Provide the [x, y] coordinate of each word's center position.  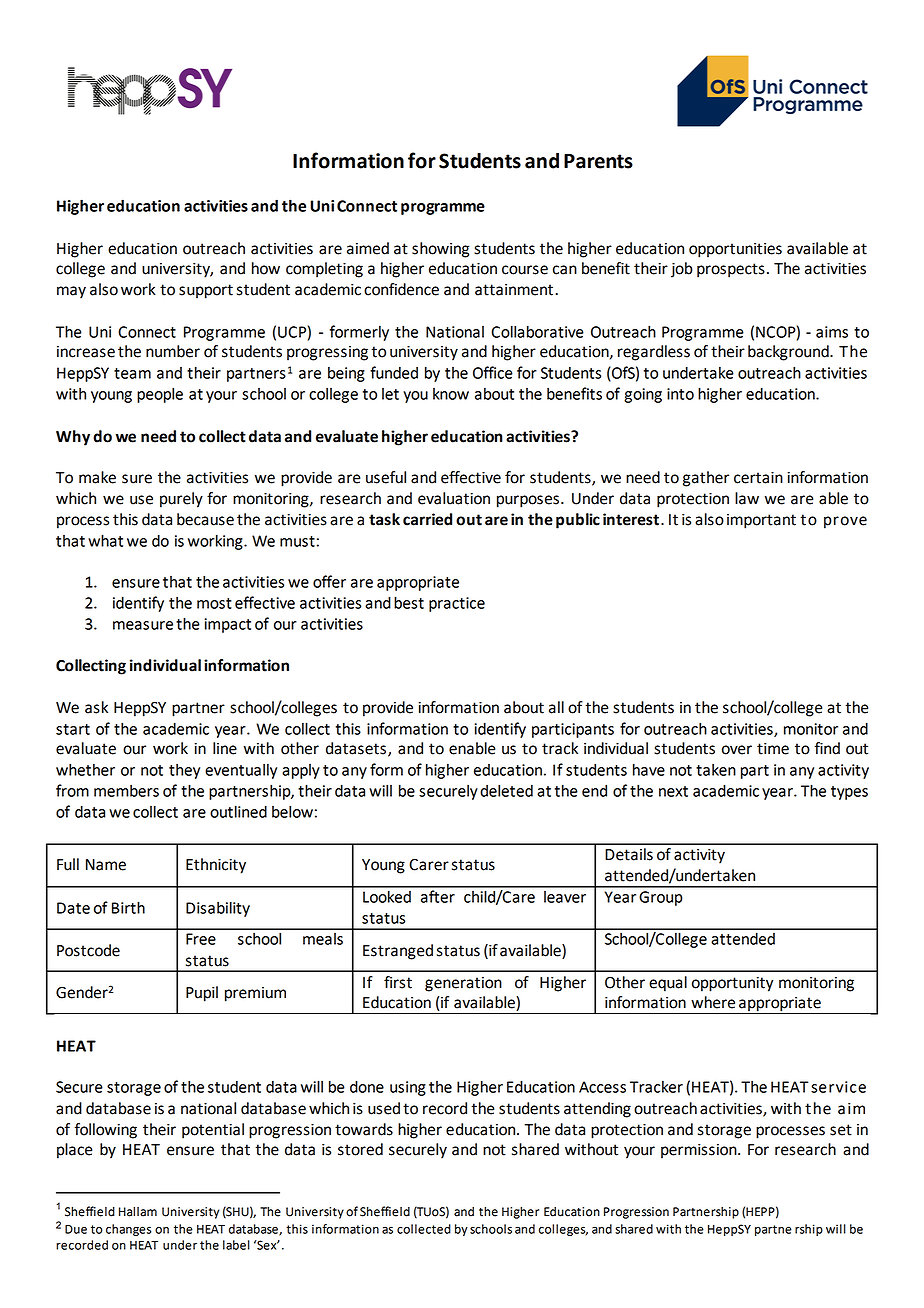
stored [360, 1149]
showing [440, 250]
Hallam [138, 1212]
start [73, 729]
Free [201, 939]
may [71, 292]
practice [457, 604]
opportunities [735, 250]
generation [463, 984]
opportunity [732, 984]
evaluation [454, 498]
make [97, 477]
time [773, 749]
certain [758, 478]
